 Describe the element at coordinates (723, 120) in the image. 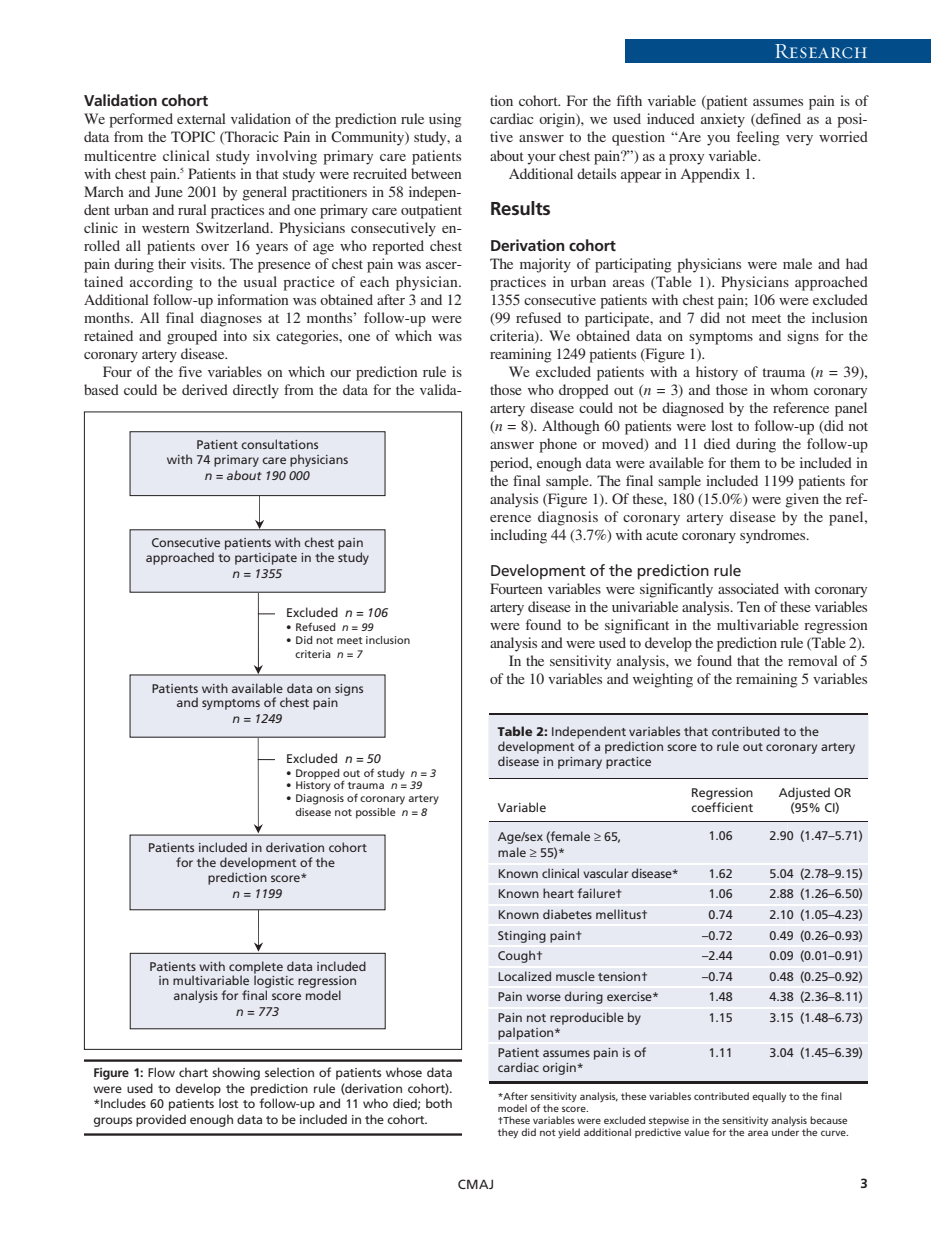

I see `anxiety` at that location.
